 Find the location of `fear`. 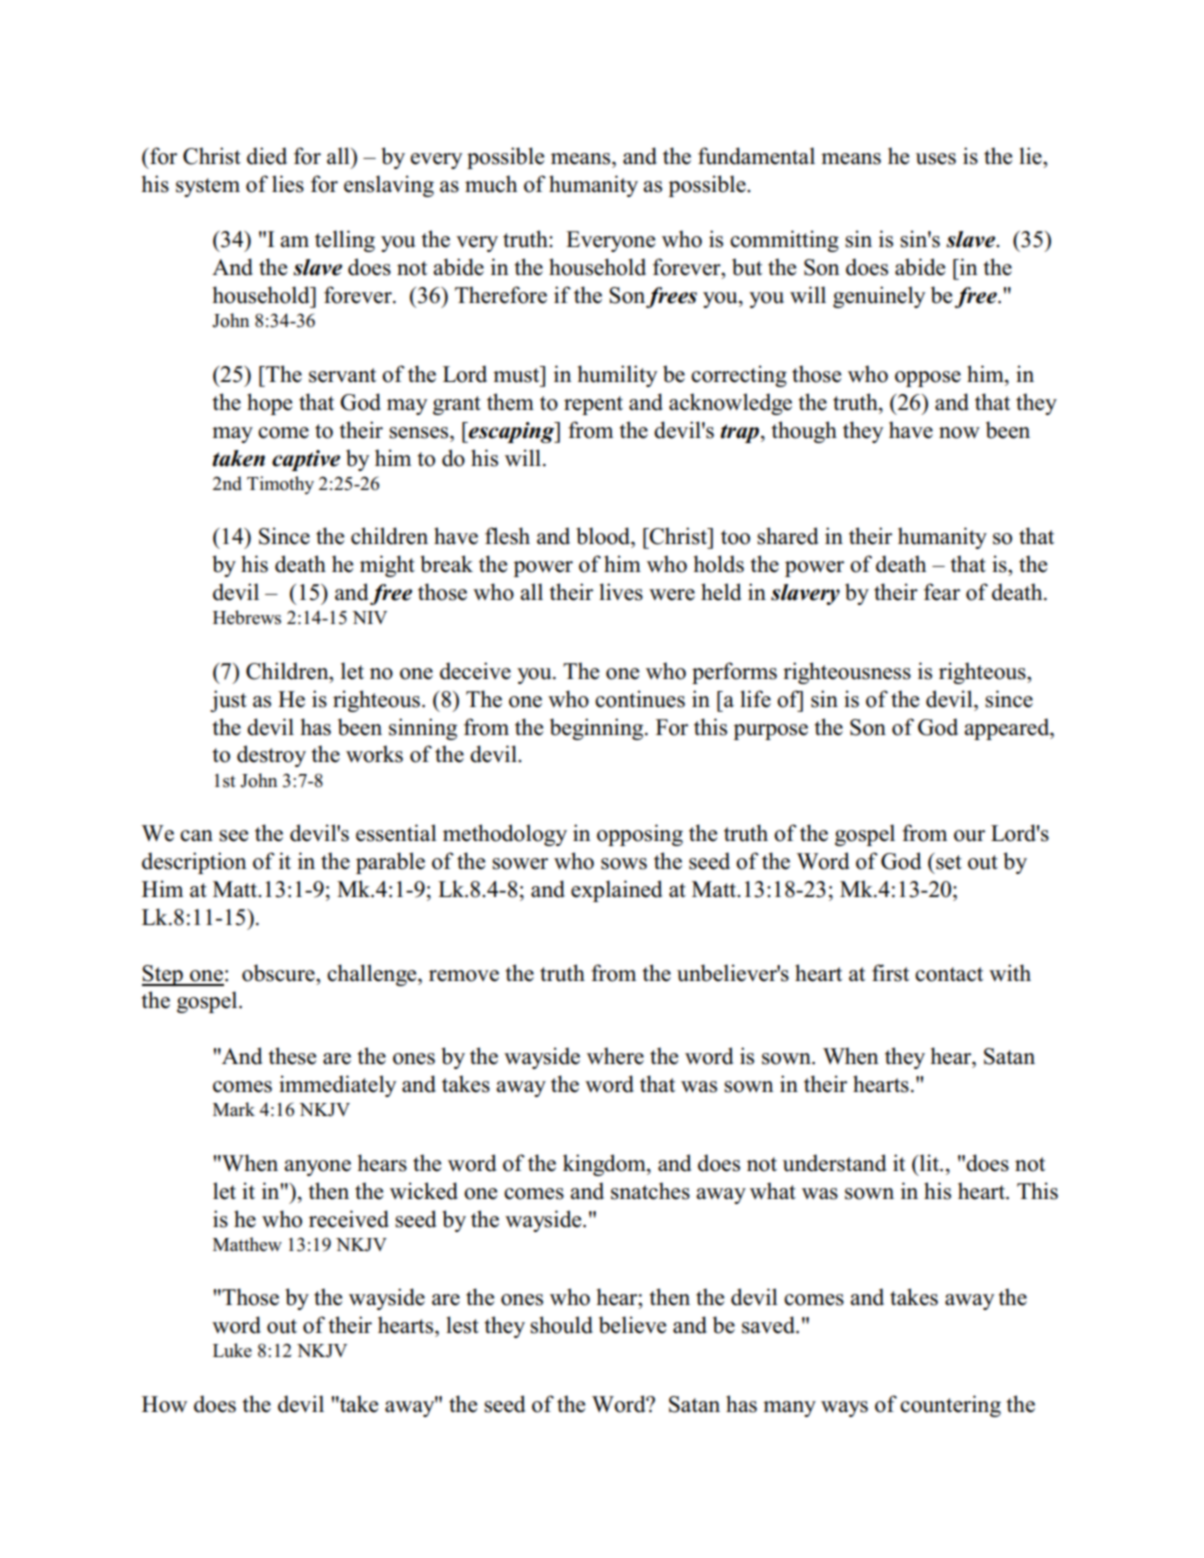

fear is located at coordinates (942, 592).
